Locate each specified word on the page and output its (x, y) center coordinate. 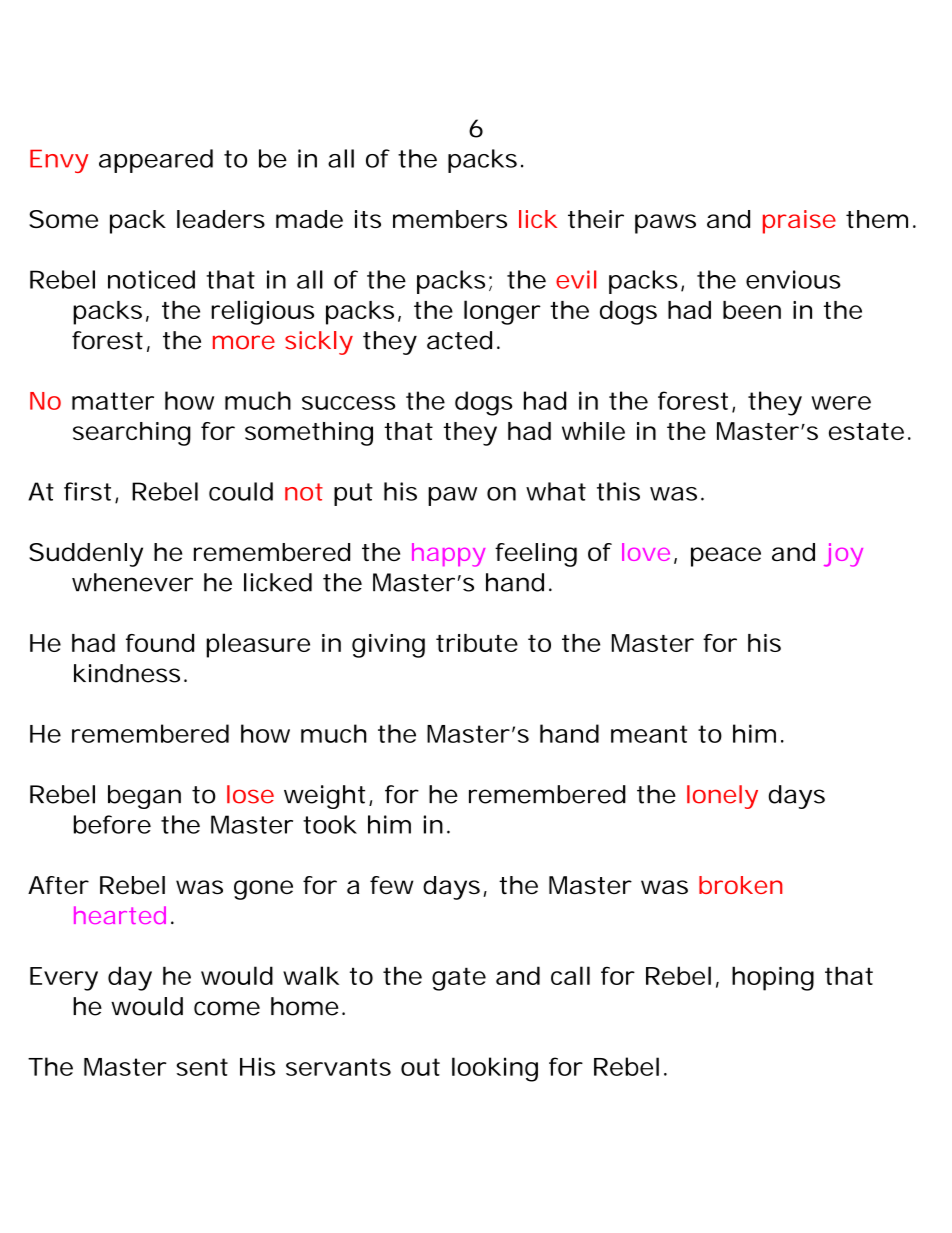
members (450, 219)
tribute (477, 643)
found (160, 643)
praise (799, 222)
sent (202, 1067)
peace (726, 557)
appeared (156, 161)
